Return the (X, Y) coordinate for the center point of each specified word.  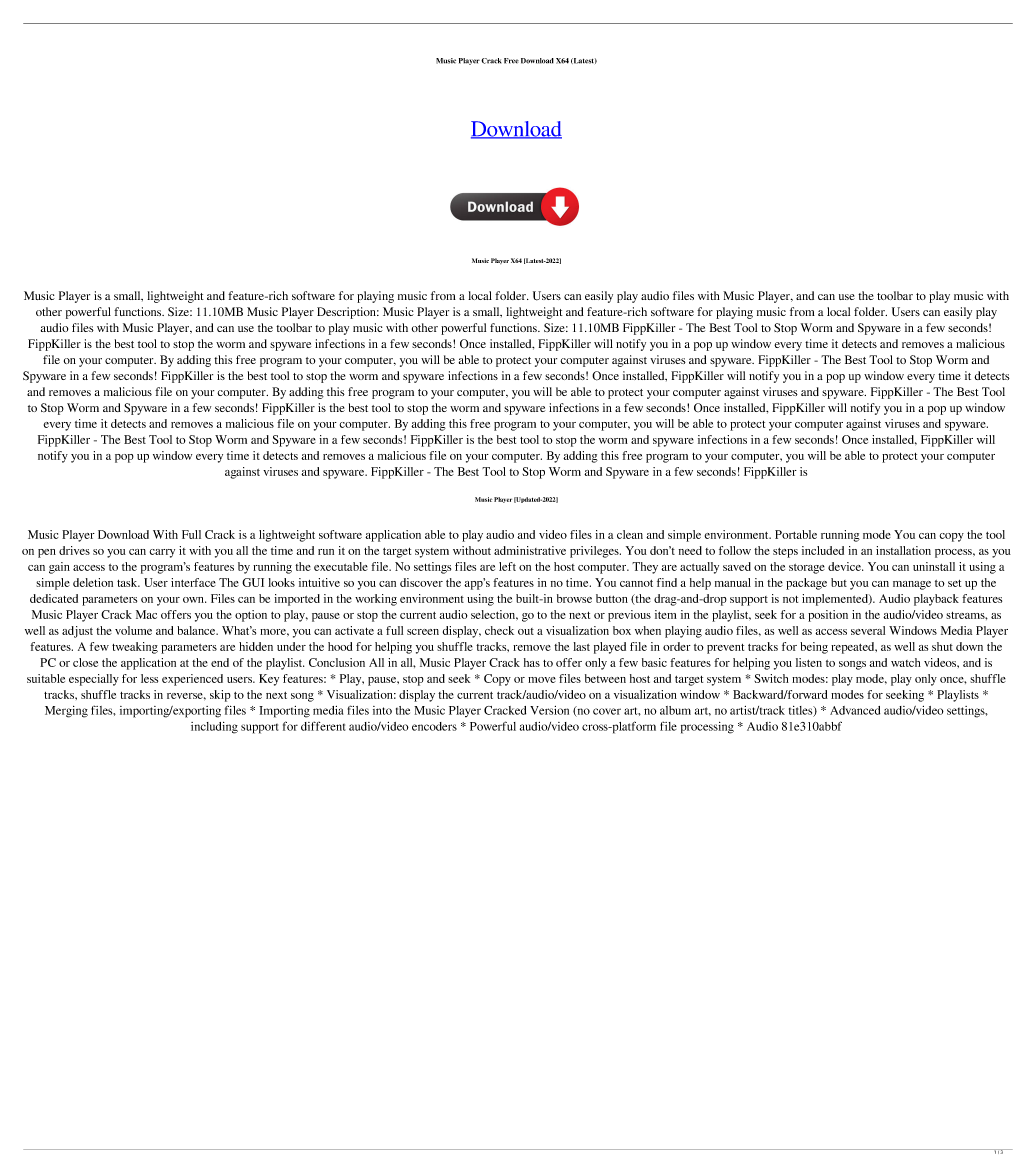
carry (162, 553)
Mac (146, 614)
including (214, 728)
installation (903, 550)
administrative (530, 550)
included (823, 550)
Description (348, 313)
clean (630, 534)
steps (785, 553)
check (499, 630)
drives (74, 550)
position (828, 616)
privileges (595, 552)
